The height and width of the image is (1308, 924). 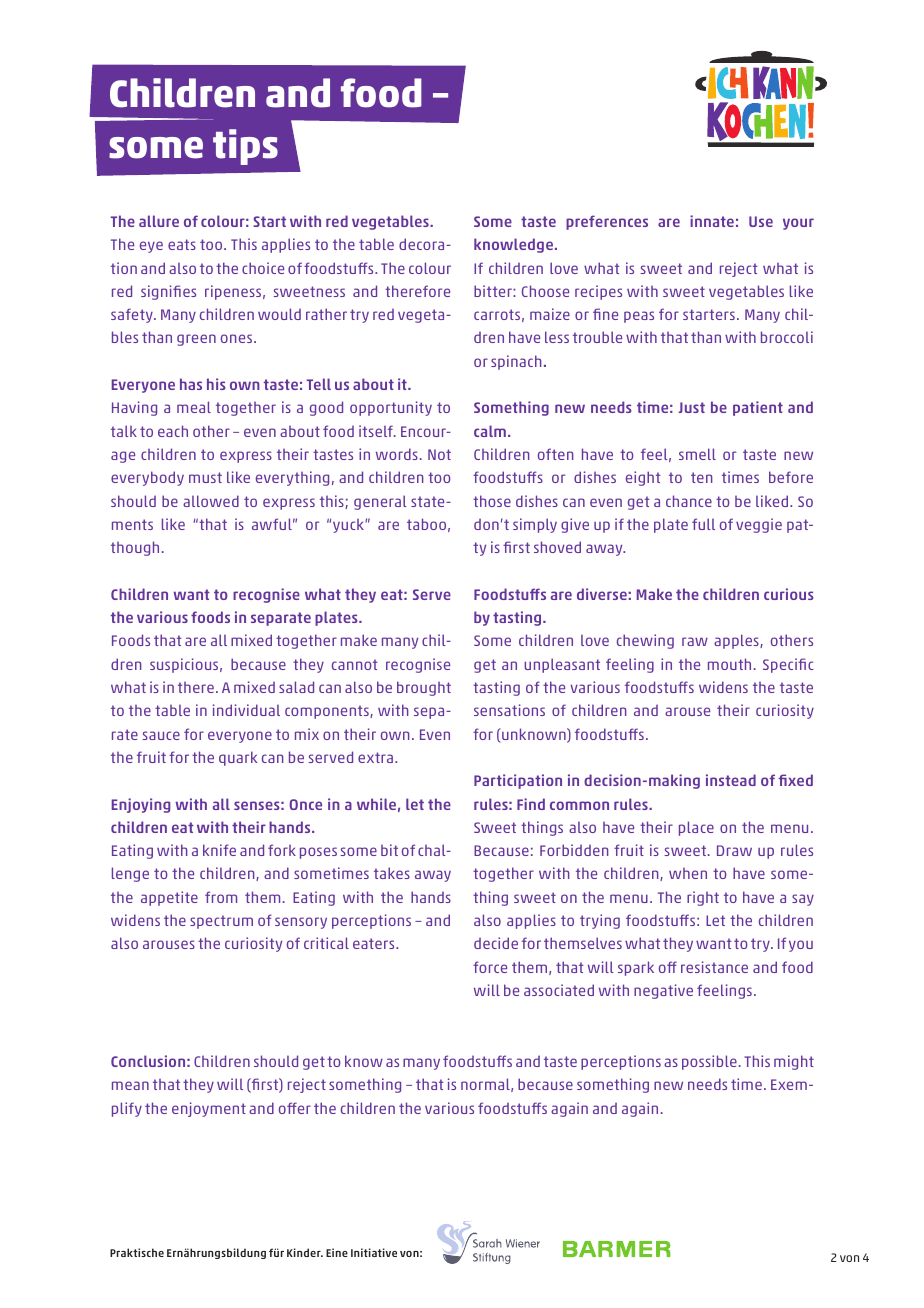 I want to click on apples, so click(x=737, y=641).
